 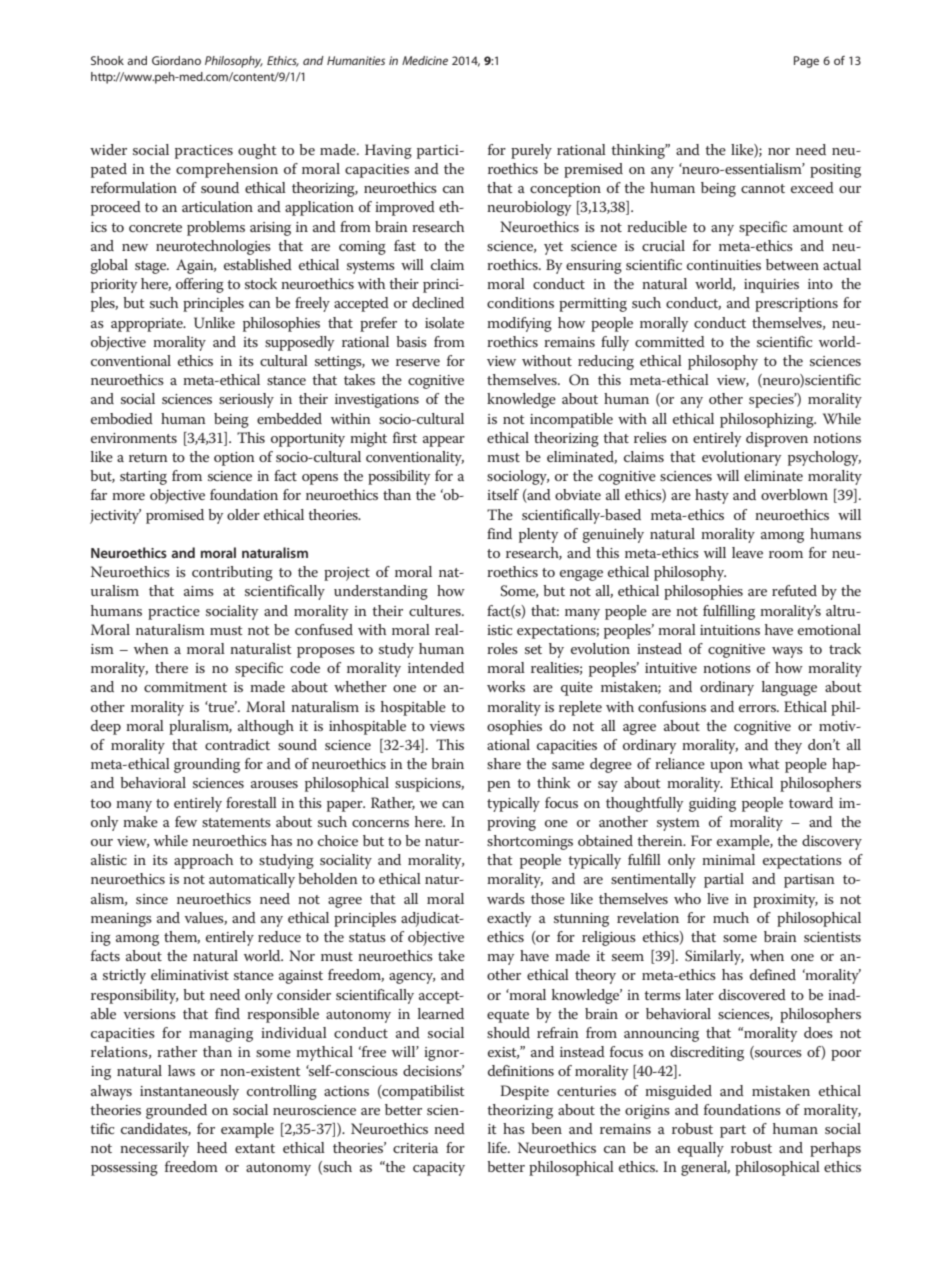 I want to click on cultures, so click(x=436, y=610).
